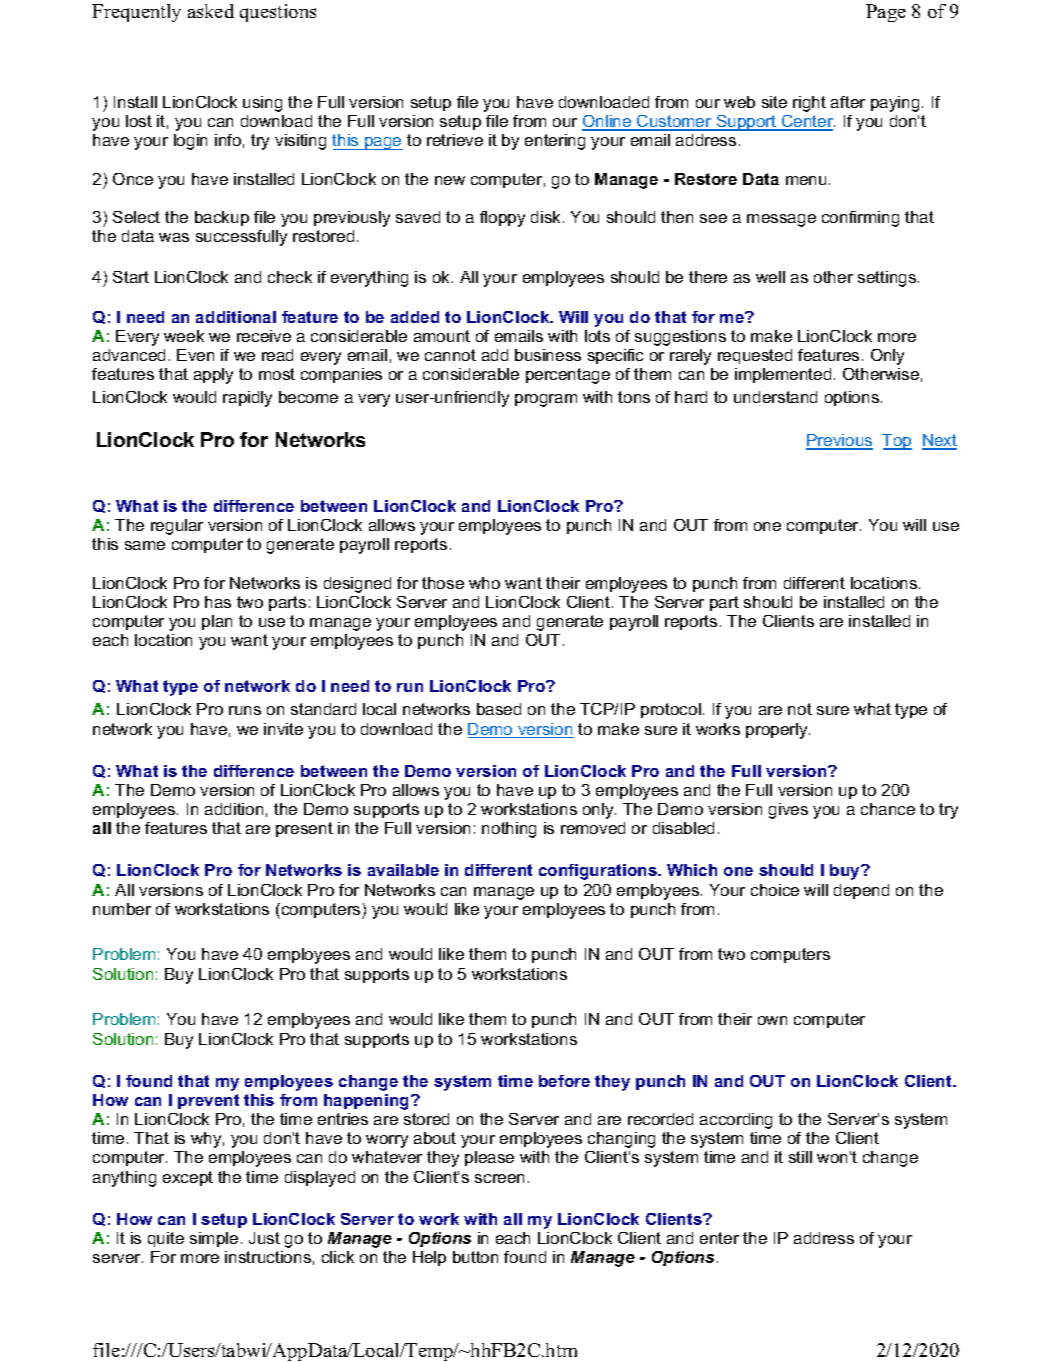  I want to click on Top, so click(897, 442).
